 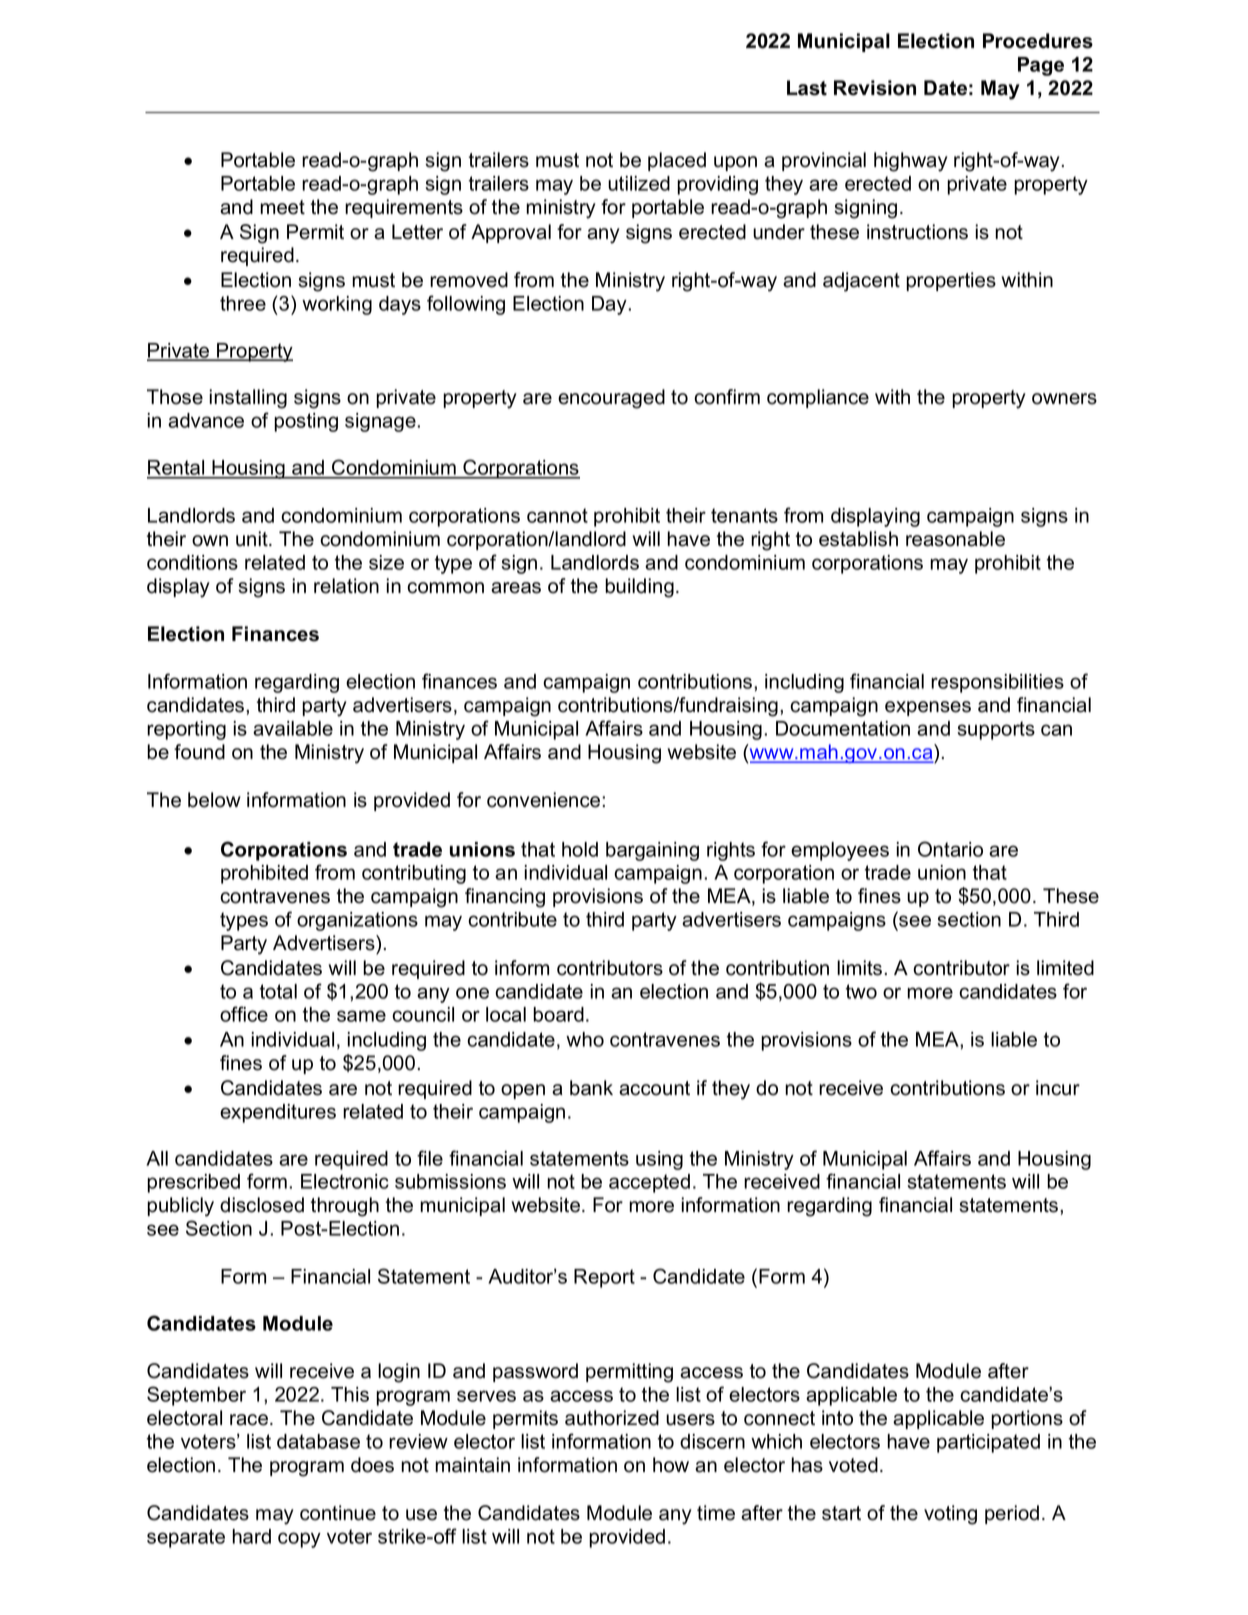 I want to click on accepted, so click(x=649, y=1183).
